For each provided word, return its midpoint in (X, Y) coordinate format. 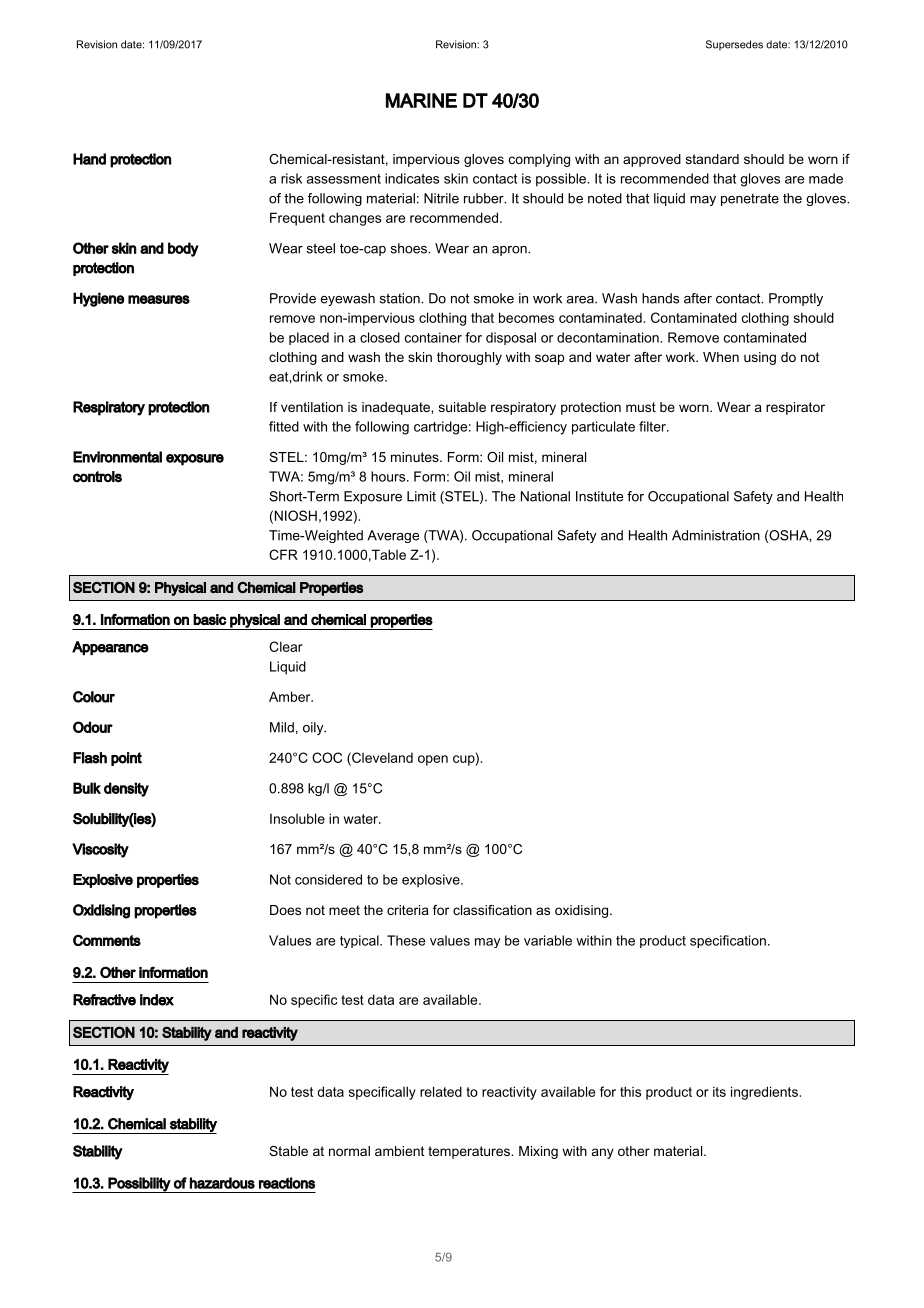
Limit (421, 496)
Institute (599, 496)
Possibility (139, 1185)
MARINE (421, 100)
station (401, 298)
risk (291, 178)
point (126, 759)
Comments (107, 940)
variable (548, 940)
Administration (716, 535)
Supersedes (734, 45)
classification (492, 910)
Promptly (796, 299)
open (433, 760)
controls (97, 477)
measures (159, 299)
